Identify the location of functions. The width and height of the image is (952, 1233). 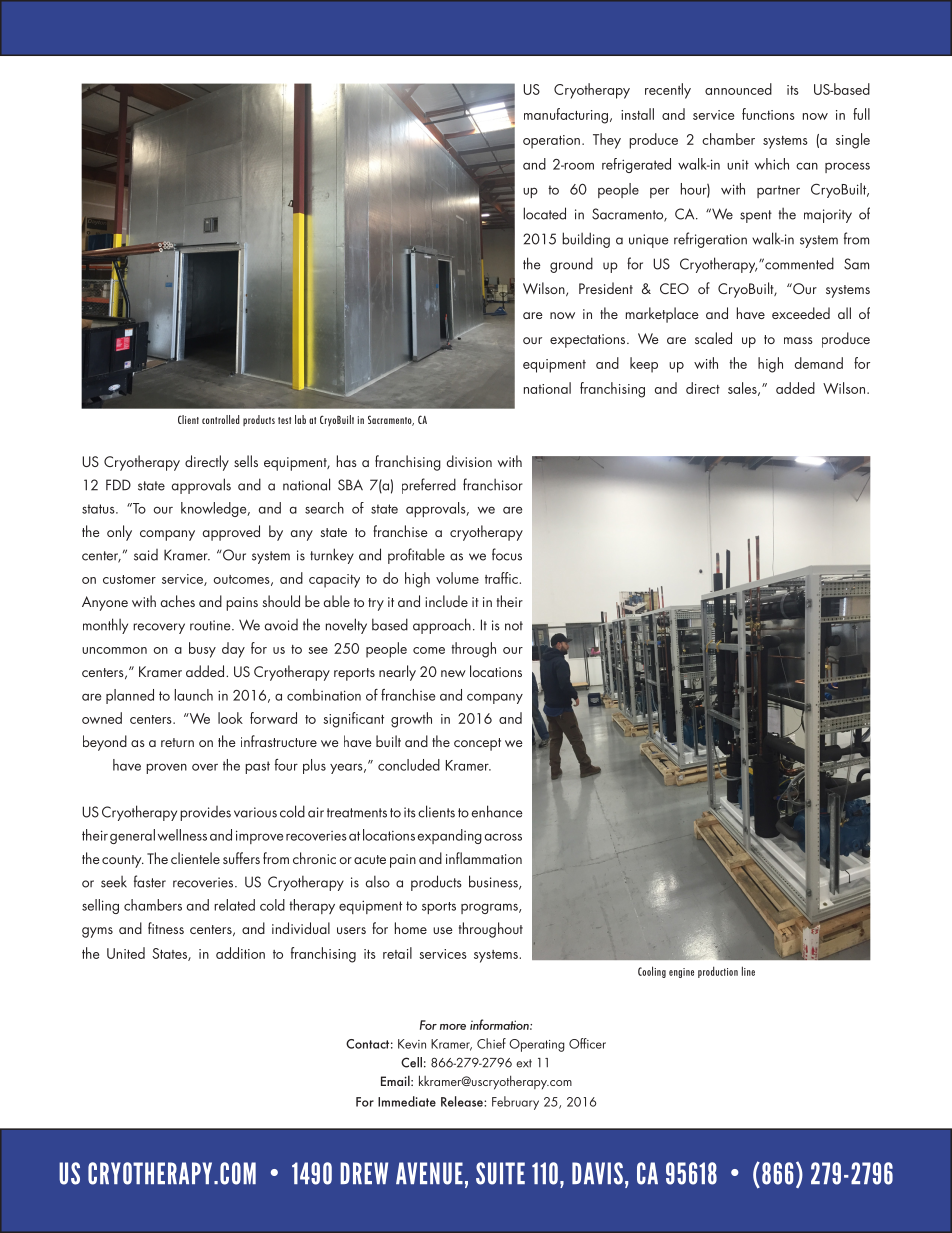
(768, 114).
